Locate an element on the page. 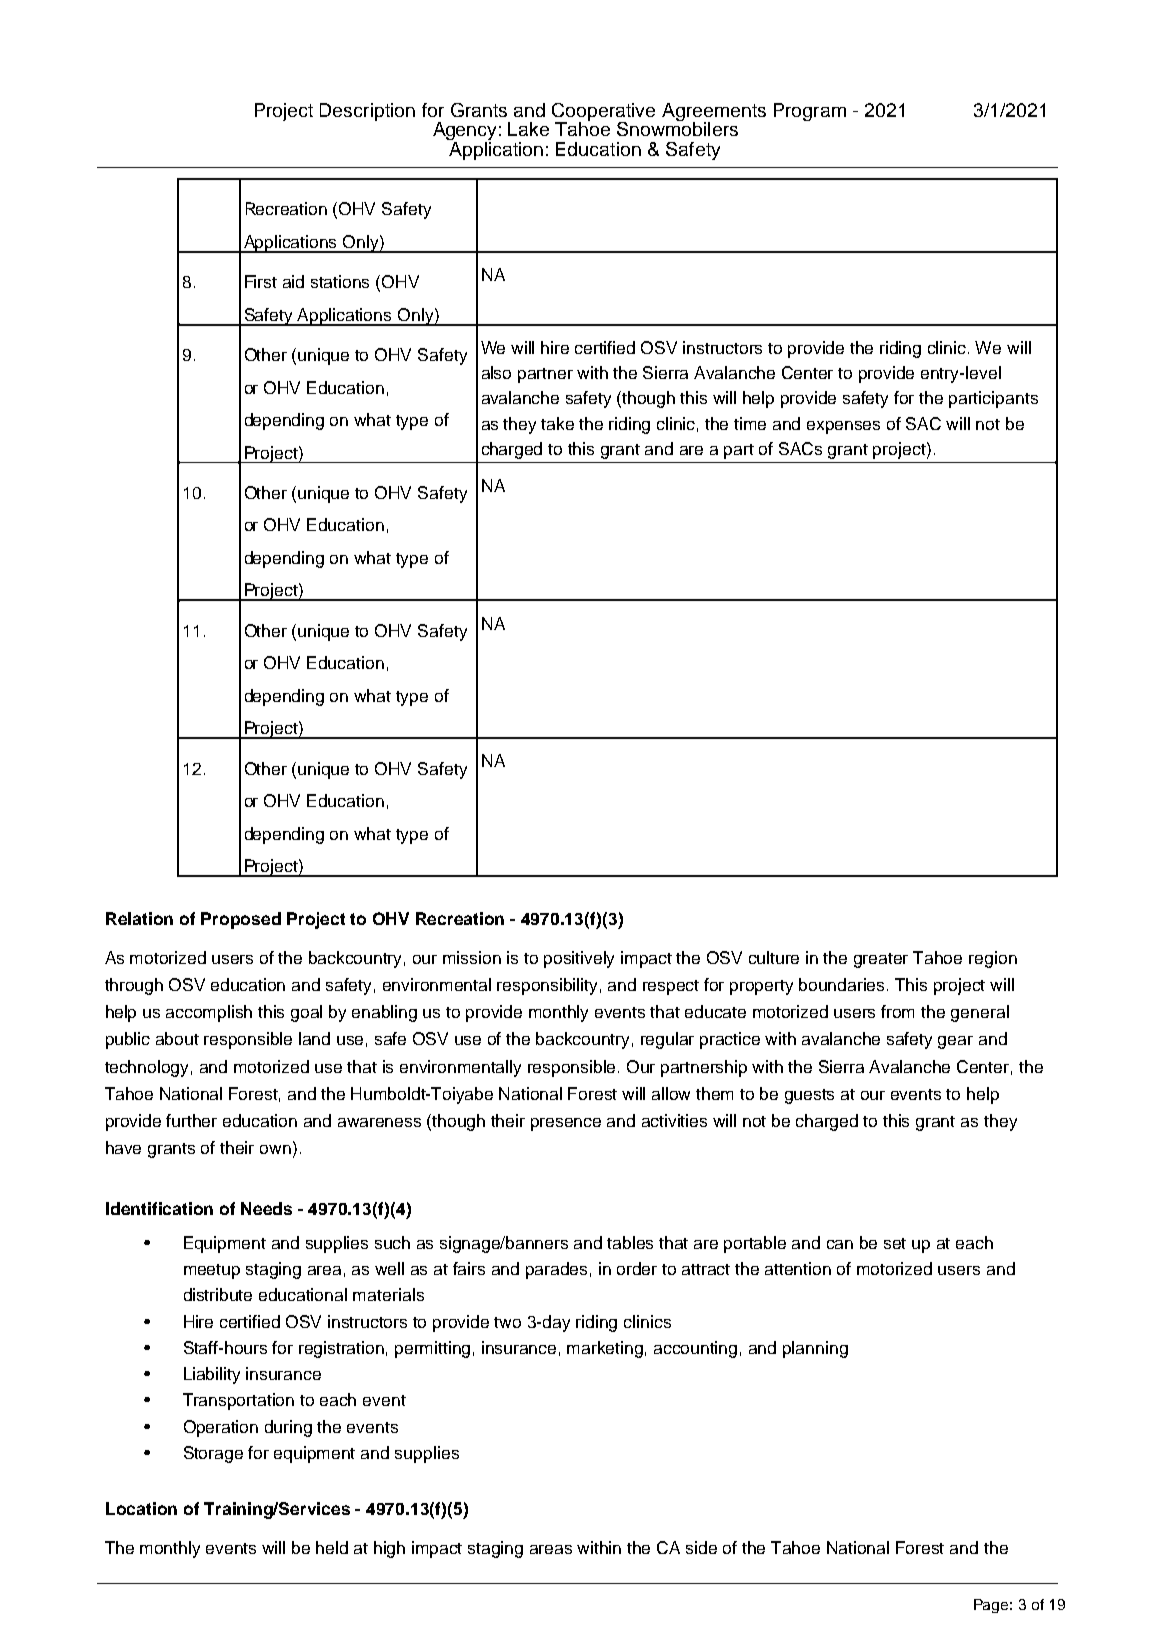  Program is located at coordinates (810, 112).
